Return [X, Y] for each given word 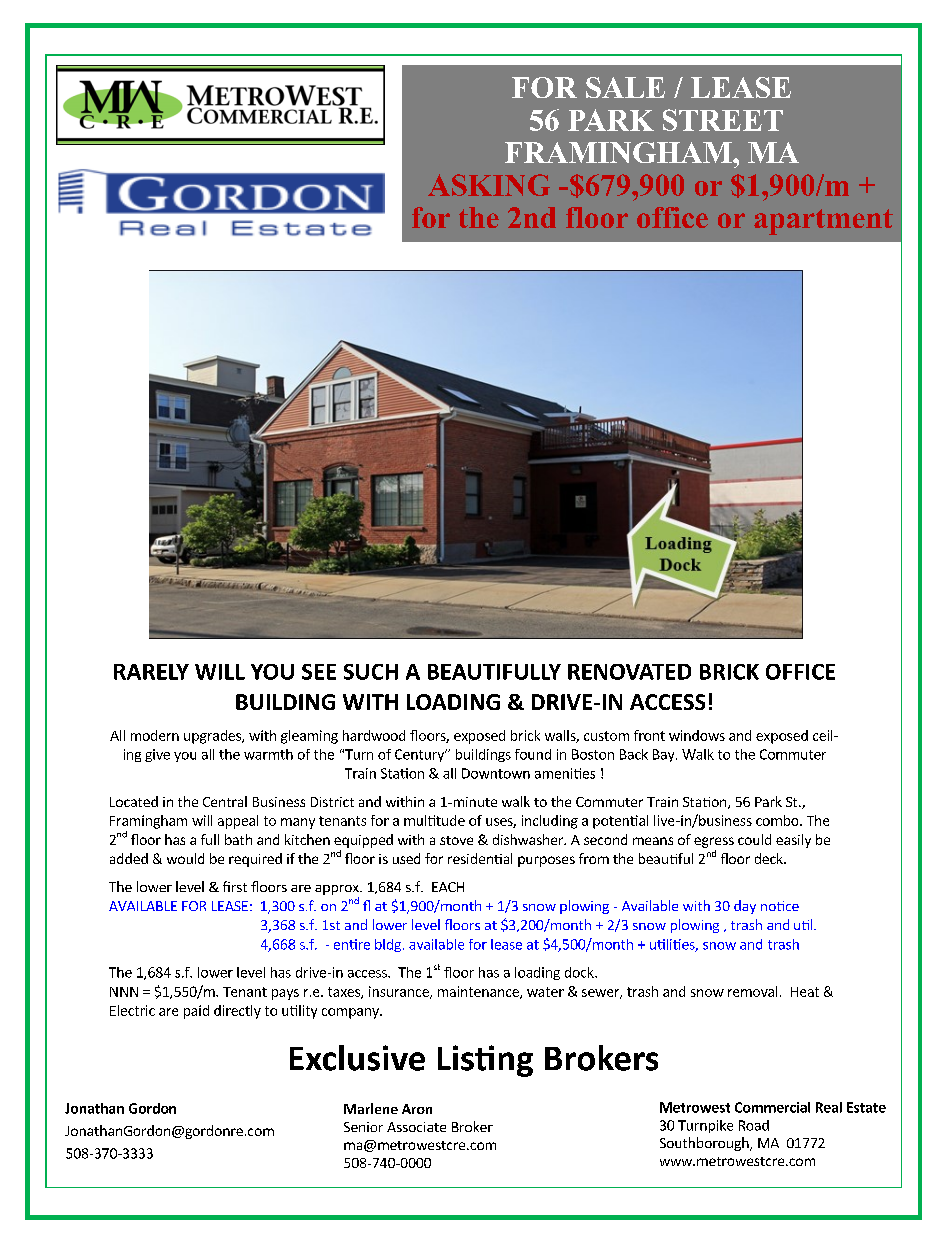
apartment [823, 222]
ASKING [489, 185]
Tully [120, 1108]
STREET [723, 120]
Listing [485, 1061]
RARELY [151, 672]
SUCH [371, 672]
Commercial [772, 1107]
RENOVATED [629, 672]
